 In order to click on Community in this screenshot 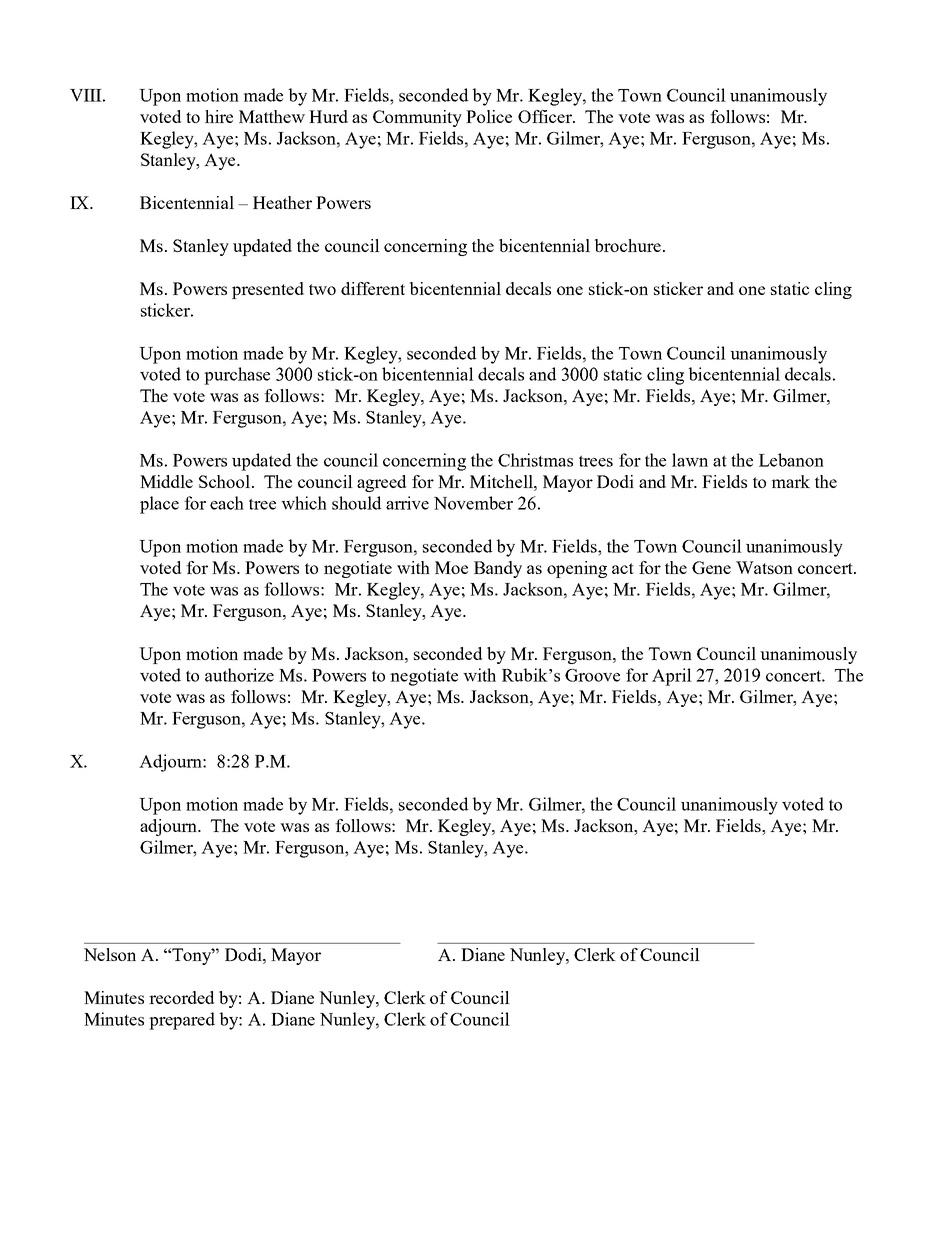, I will do `click(417, 118)`.
